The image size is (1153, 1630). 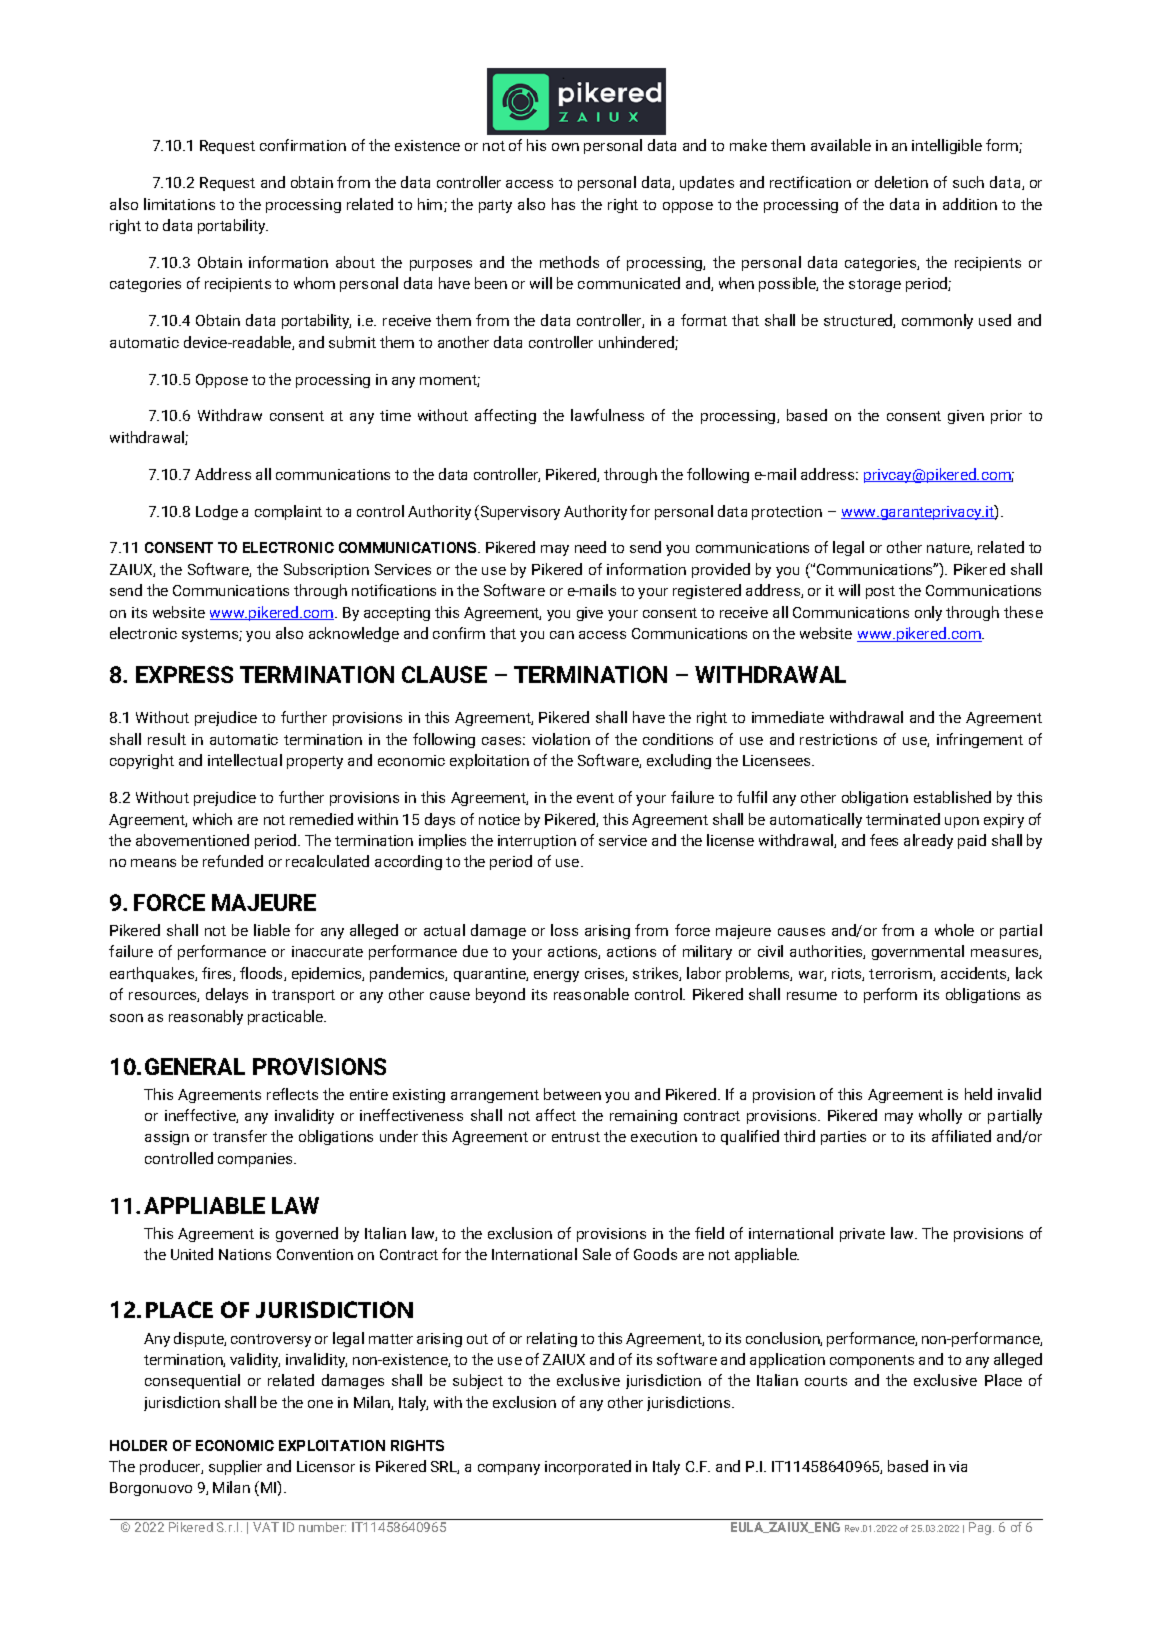 What do you see at coordinates (563, 204) in the image?
I see `has` at bounding box center [563, 204].
